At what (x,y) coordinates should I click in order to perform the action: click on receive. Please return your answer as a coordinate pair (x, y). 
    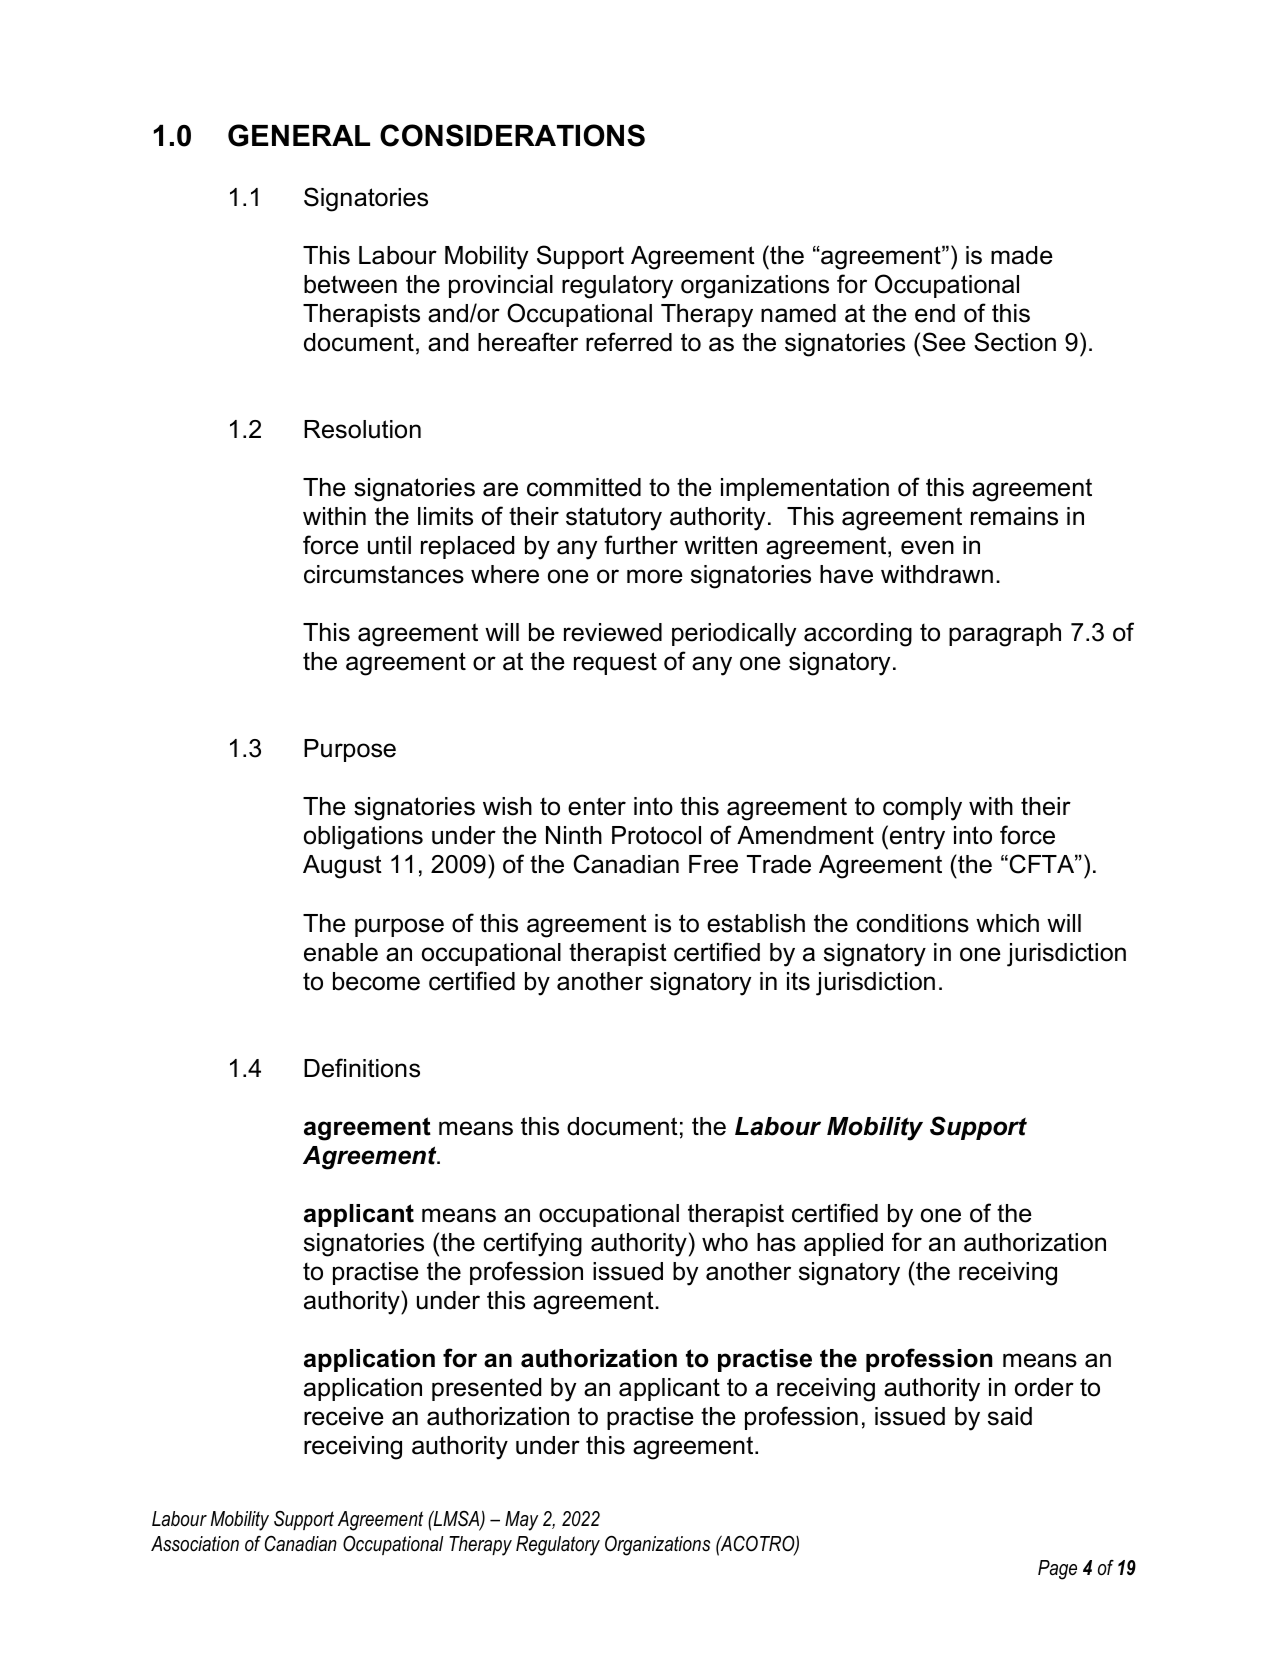
    Looking at the image, I should click on (344, 1416).
